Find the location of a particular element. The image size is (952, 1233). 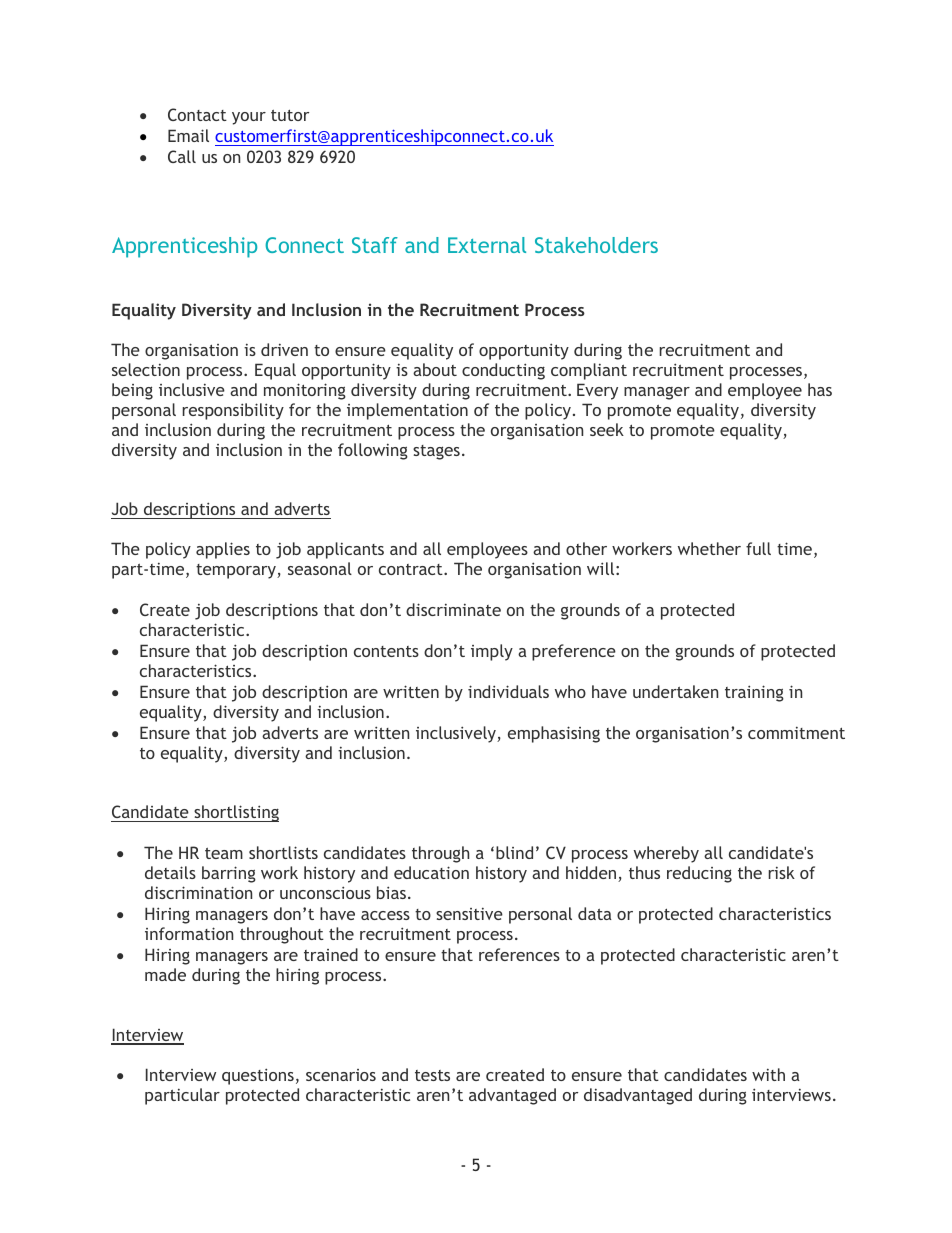

responsibility is located at coordinates (233, 411).
